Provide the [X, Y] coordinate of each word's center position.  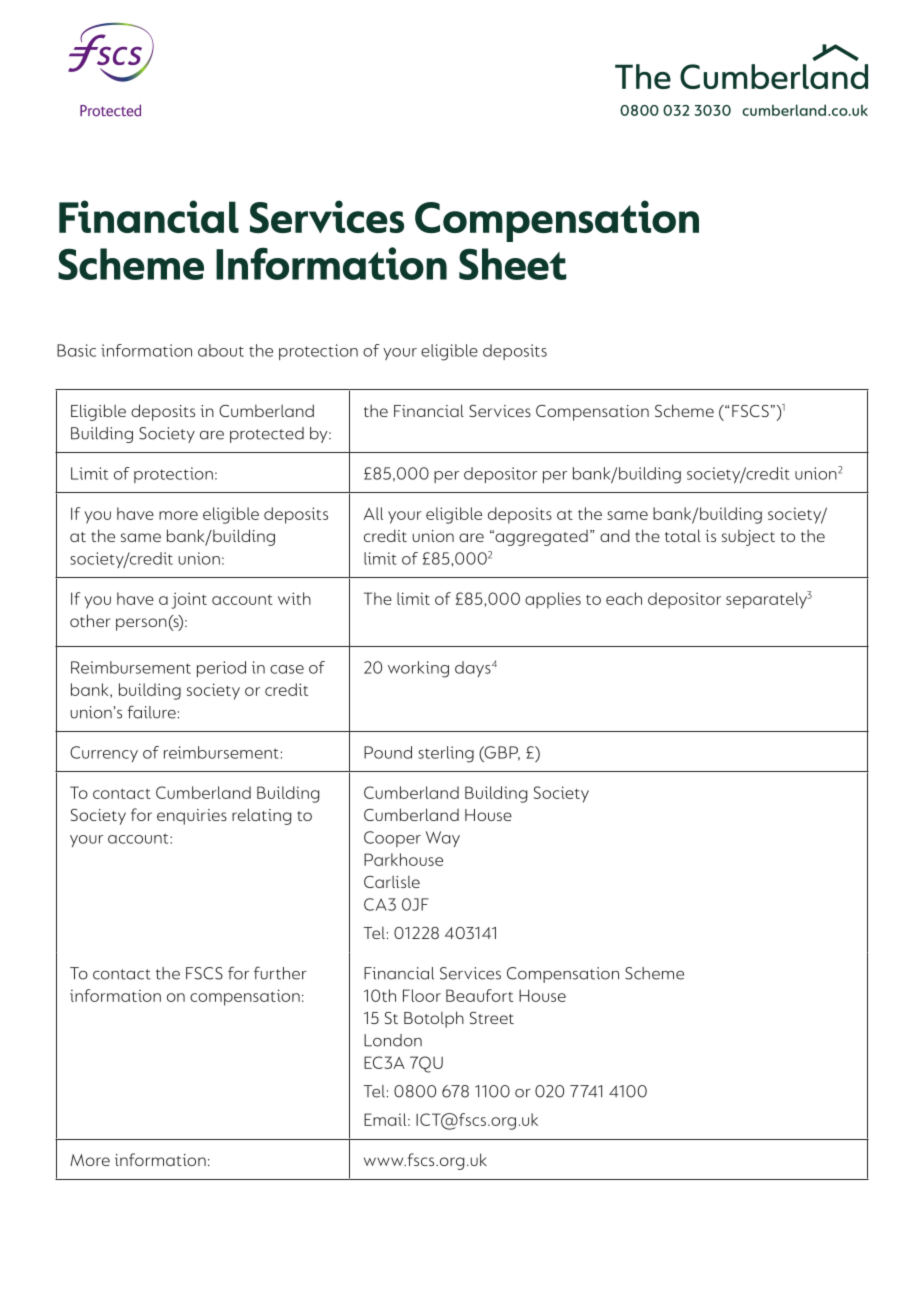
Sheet [513, 264]
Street [492, 1017]
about [221, 350]
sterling [446, 754]
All [373, 513]
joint [189, 600]
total [683, 535]
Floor [422, 995]
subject [748, 537]
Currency [104, 754]
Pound [388, 752]
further [280, 973]
